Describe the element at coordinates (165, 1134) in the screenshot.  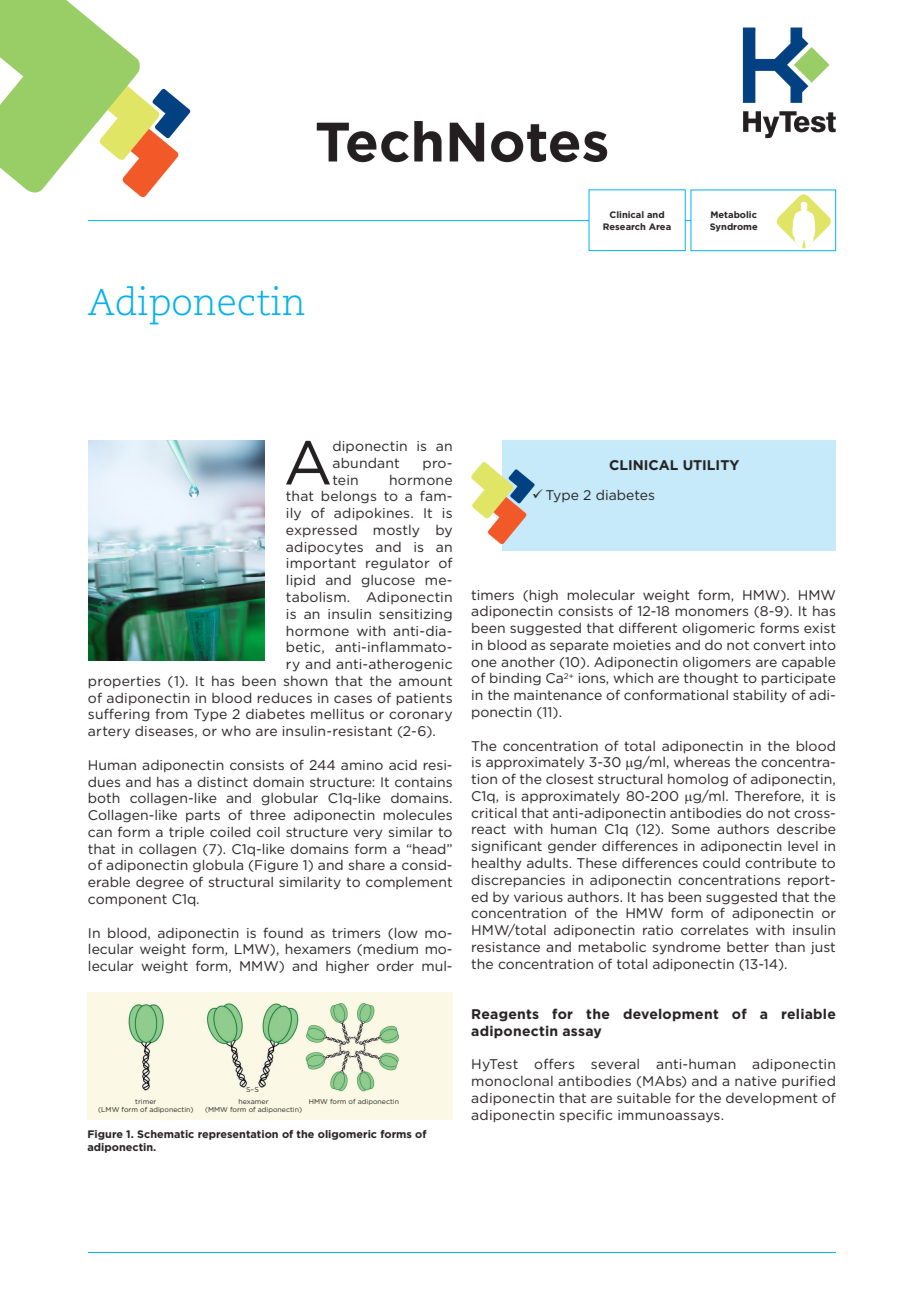
I see `Schematic` at that location.
